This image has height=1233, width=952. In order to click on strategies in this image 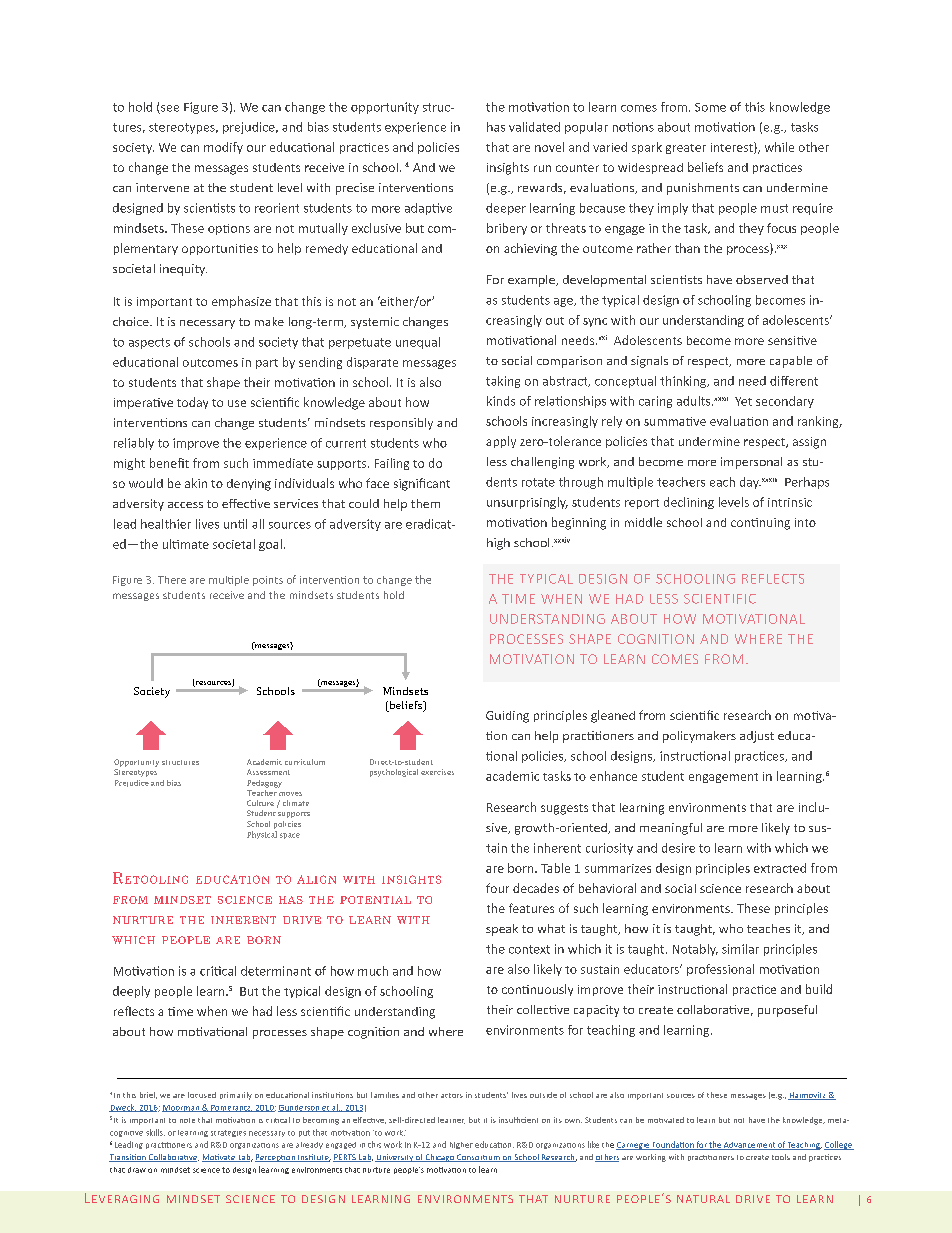, I will do `click(228, 1133)`.
